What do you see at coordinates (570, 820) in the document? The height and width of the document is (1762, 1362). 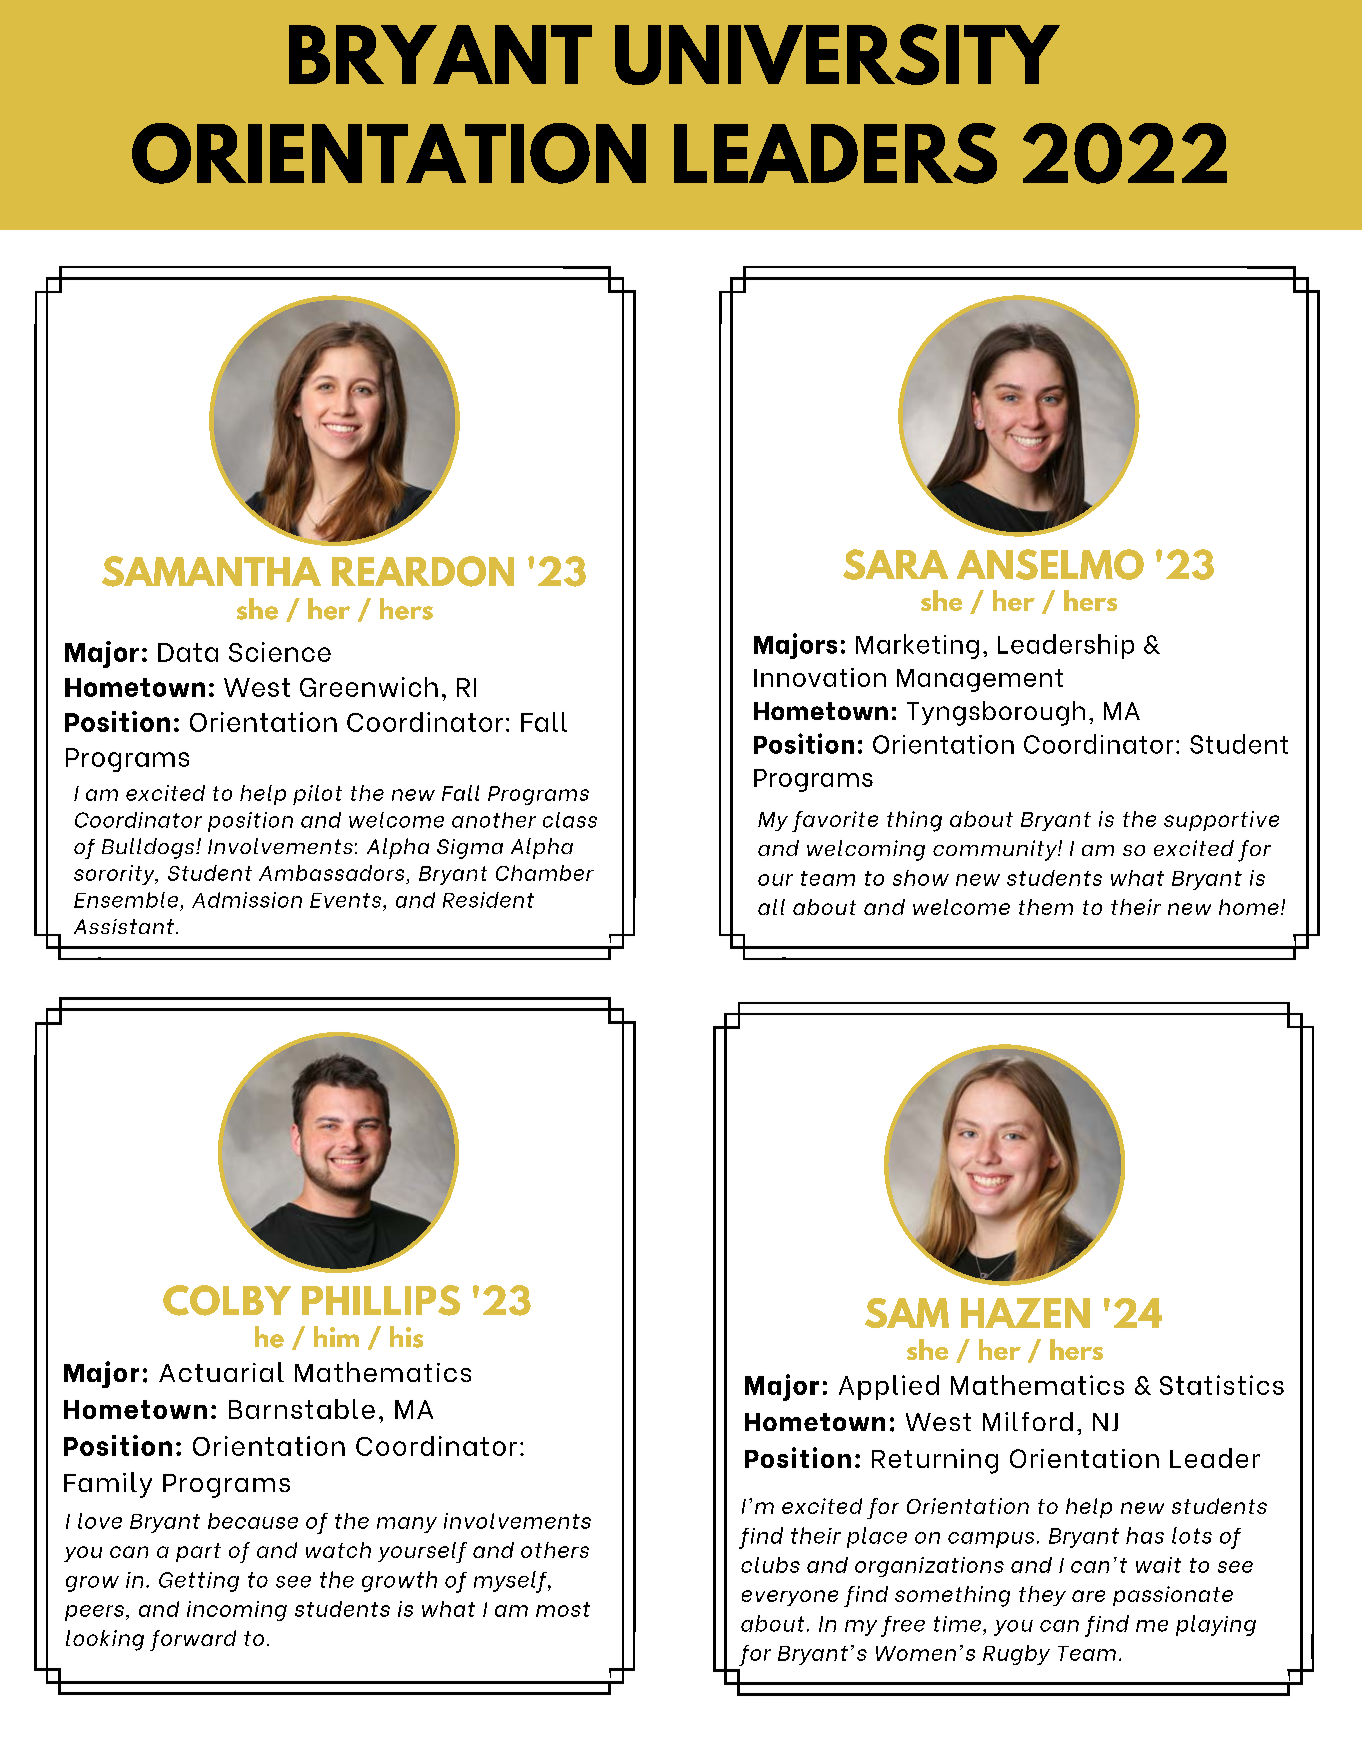 I see `class` at bounding box center [570, 820].
